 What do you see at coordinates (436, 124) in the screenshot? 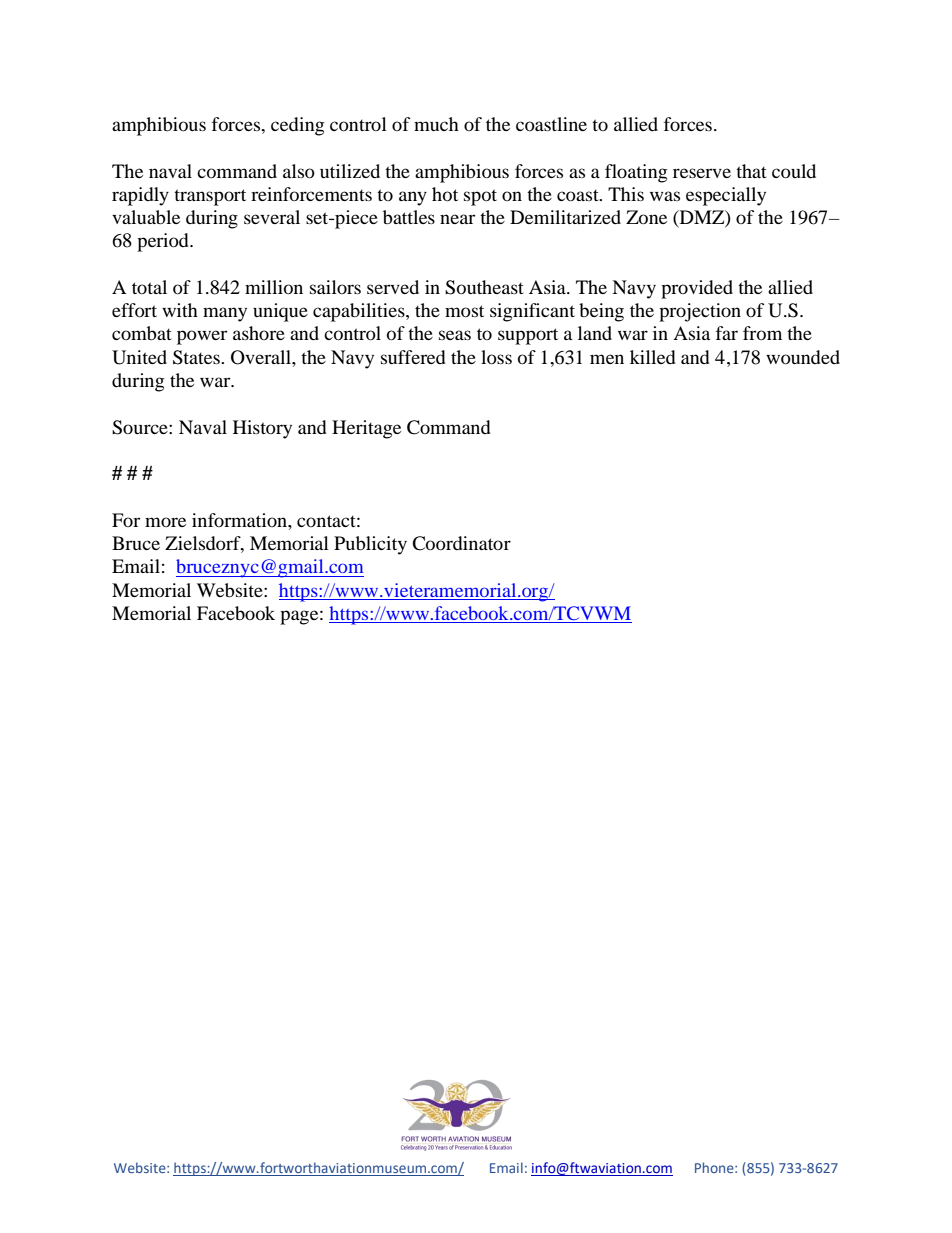
I see `much` at bounding box center [436, 124].
